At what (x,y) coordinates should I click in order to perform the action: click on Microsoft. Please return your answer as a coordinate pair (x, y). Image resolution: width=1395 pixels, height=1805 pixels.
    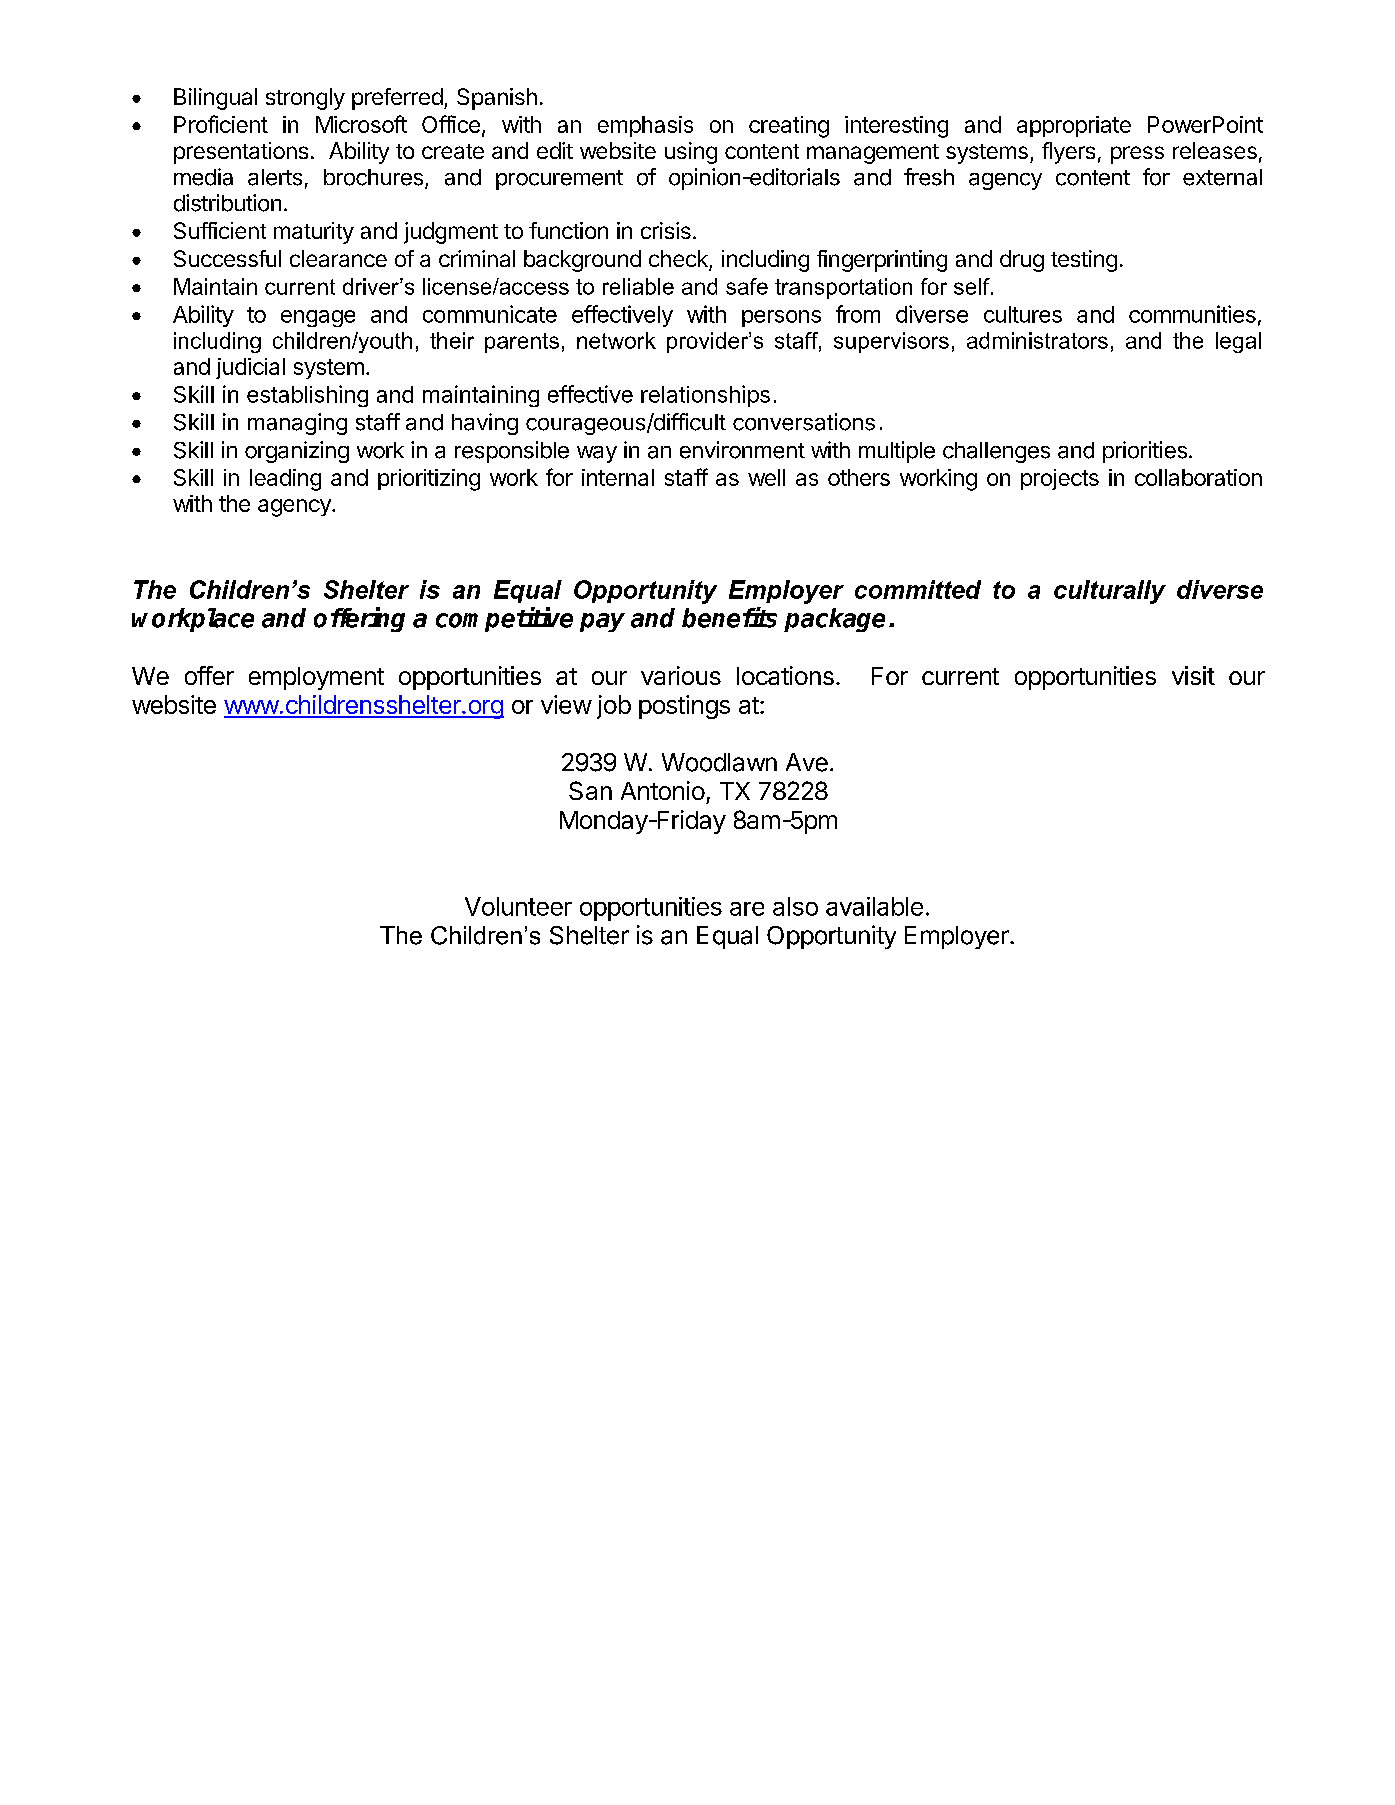
    Looking at the image, I should click on (361, 124).
